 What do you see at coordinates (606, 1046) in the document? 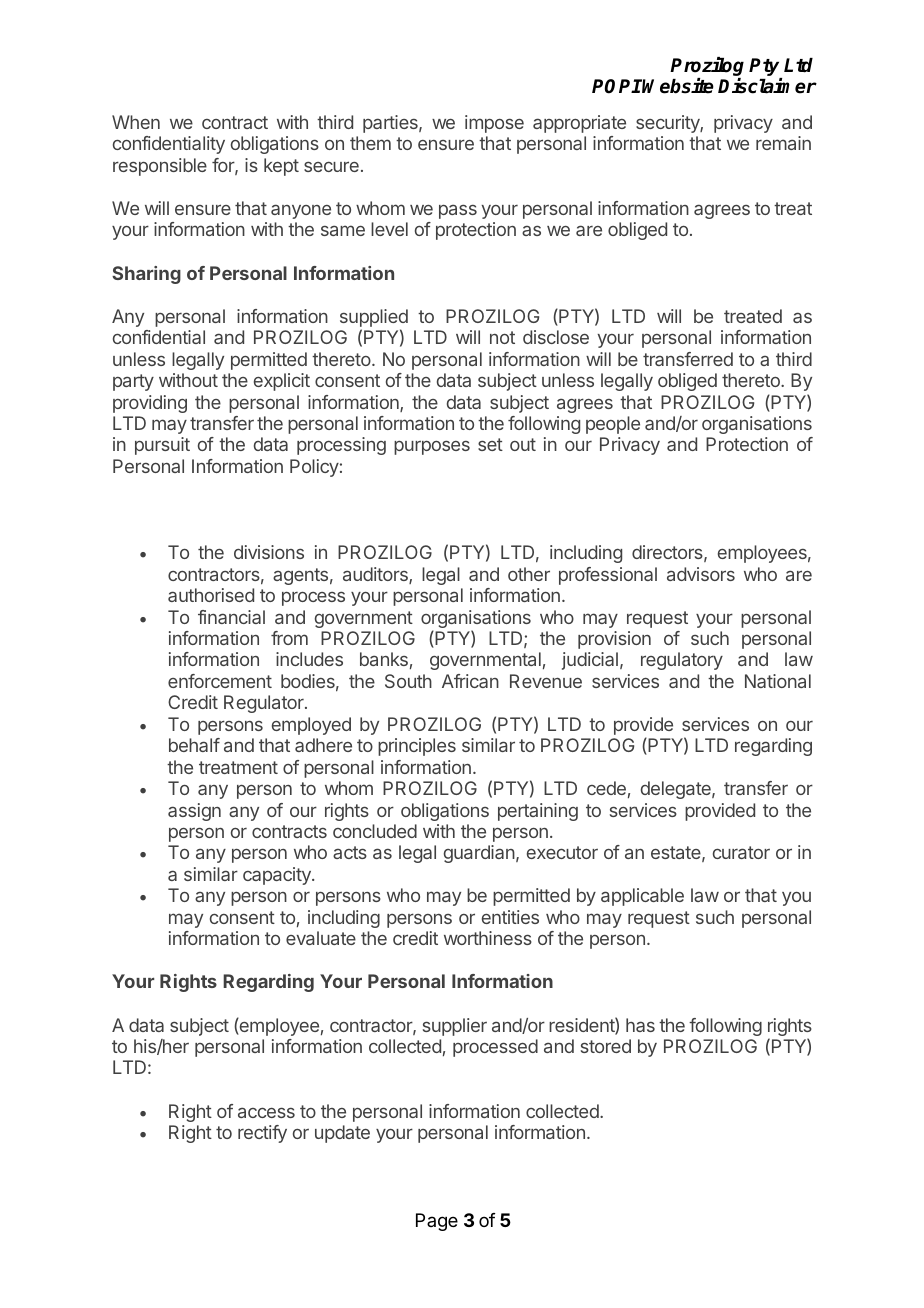
I see `stored` at bounding box center [606, 1046].
